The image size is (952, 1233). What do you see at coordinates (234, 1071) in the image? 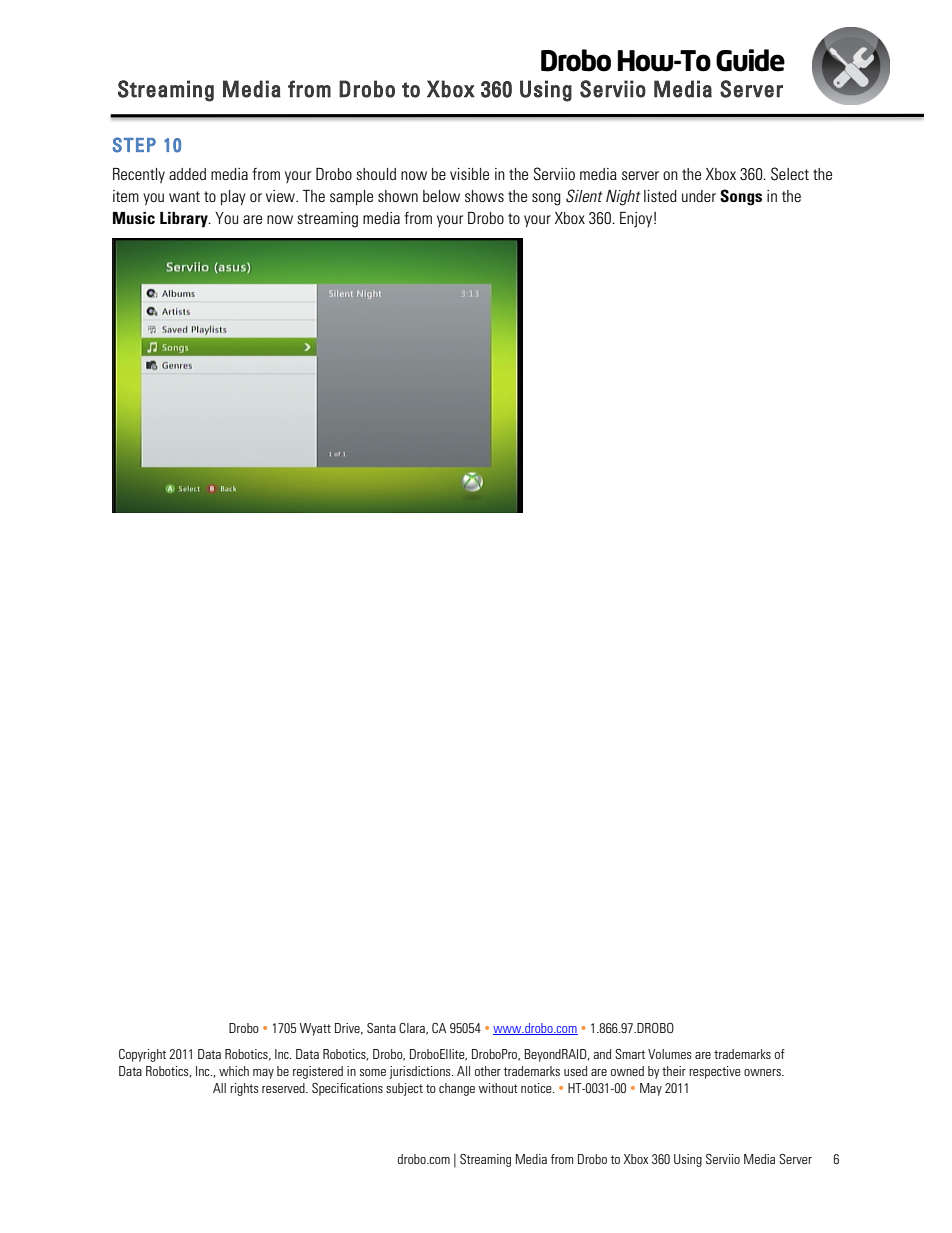
I see `which` at bounding box center [234, 1071].
